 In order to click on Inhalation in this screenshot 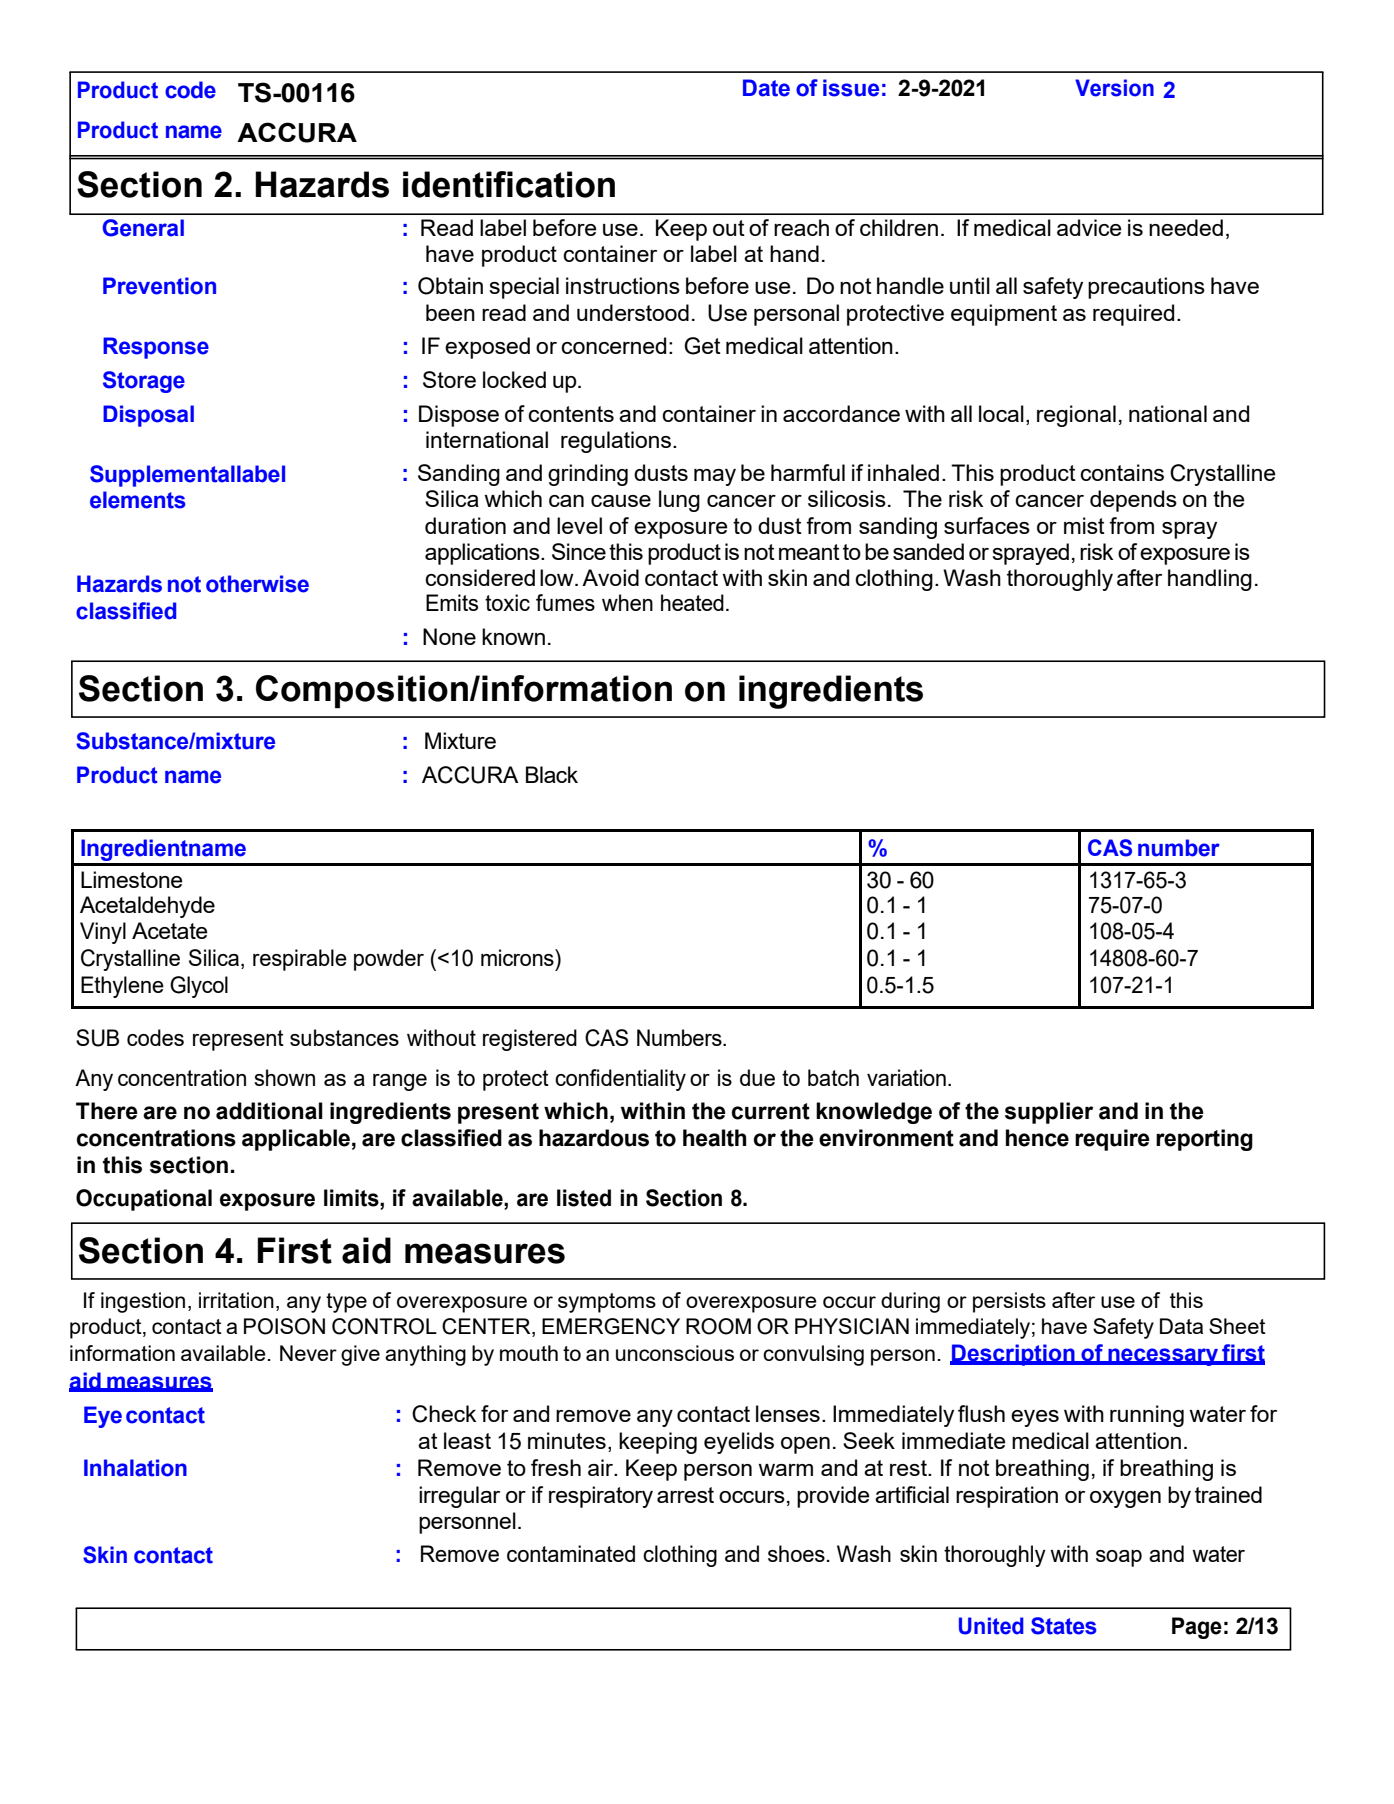, I will do `click(135, 1468)`.
